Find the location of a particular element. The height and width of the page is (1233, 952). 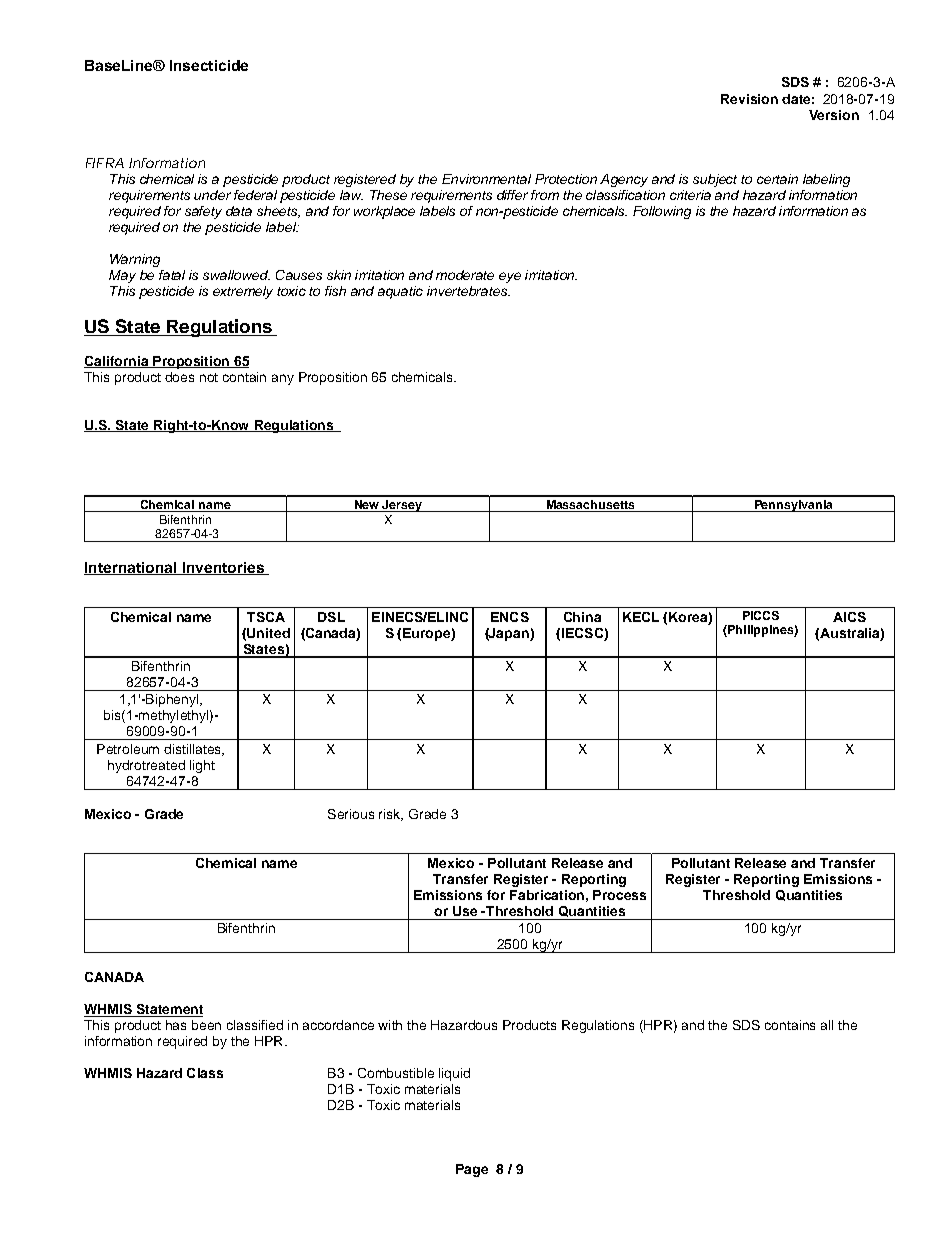

risk is located at coordinates (391, 815).
